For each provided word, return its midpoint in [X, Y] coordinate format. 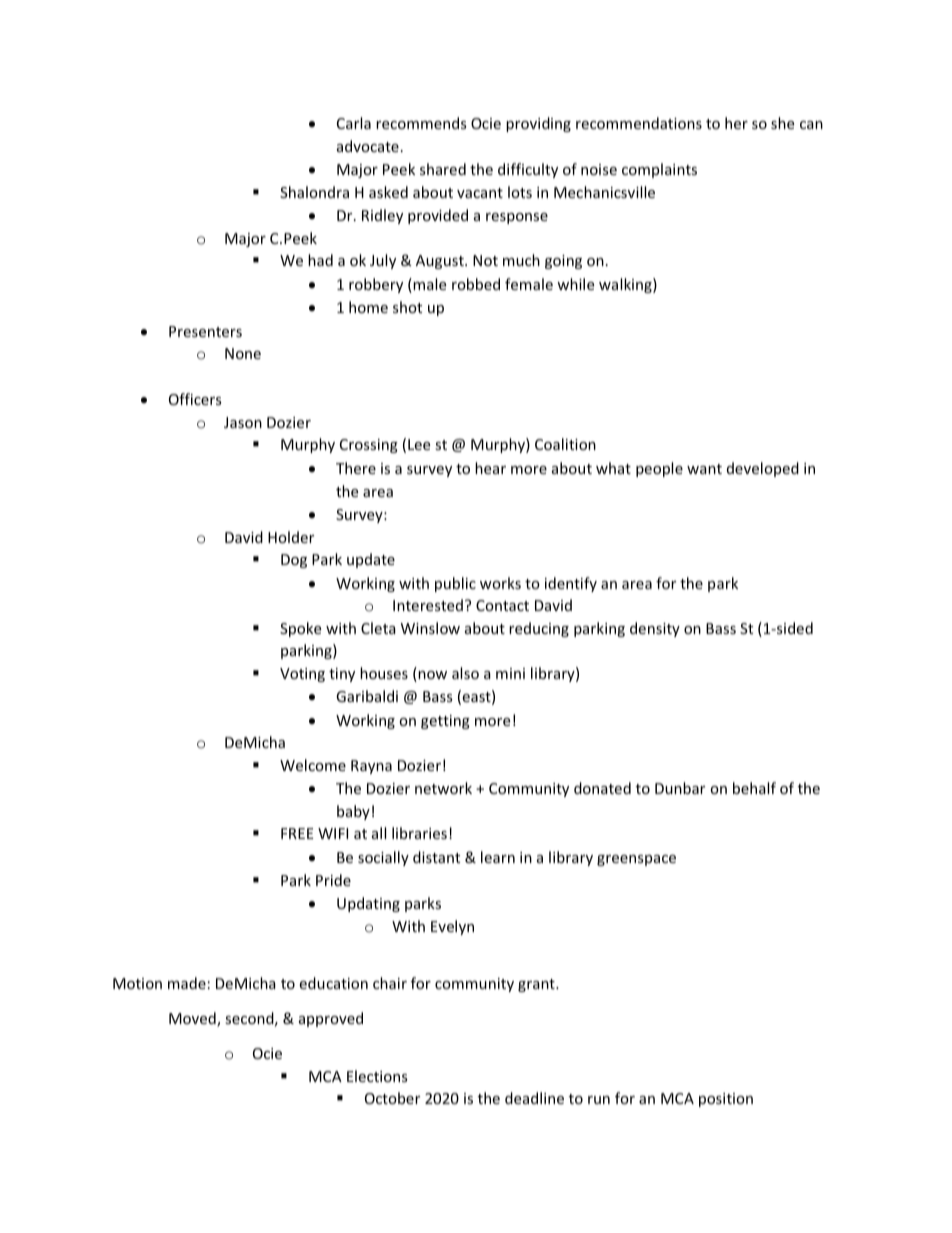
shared [443, 169]
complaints [659, 170]
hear [490, 468]
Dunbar [680, 788]
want [704, 469]
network [443, 788]
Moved [193, 1019]
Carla [354, 123]
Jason [243, 422]
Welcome [313, 765]
